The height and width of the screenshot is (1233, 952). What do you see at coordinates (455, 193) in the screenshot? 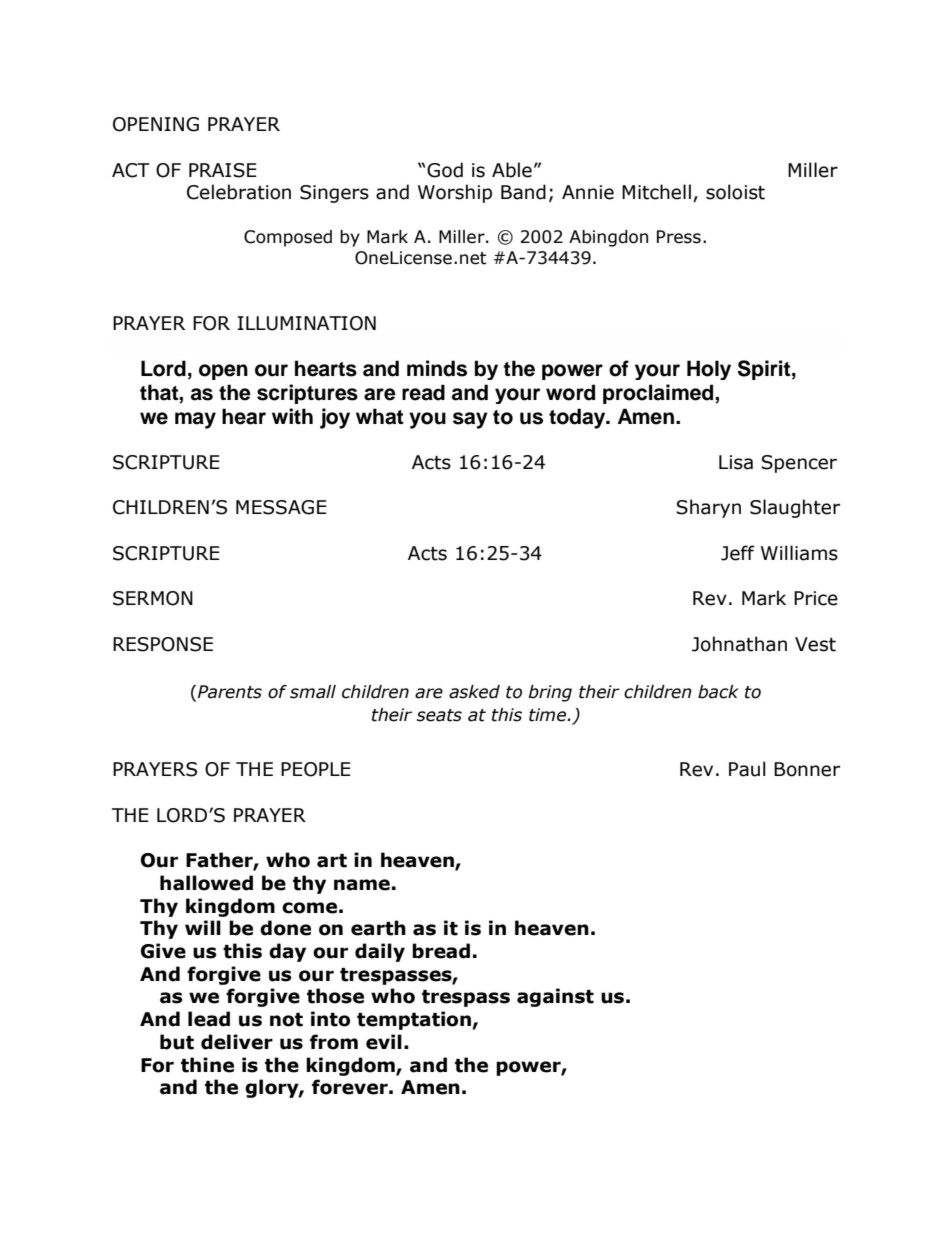
I see `Worship` at bounding box center [455, 193].
